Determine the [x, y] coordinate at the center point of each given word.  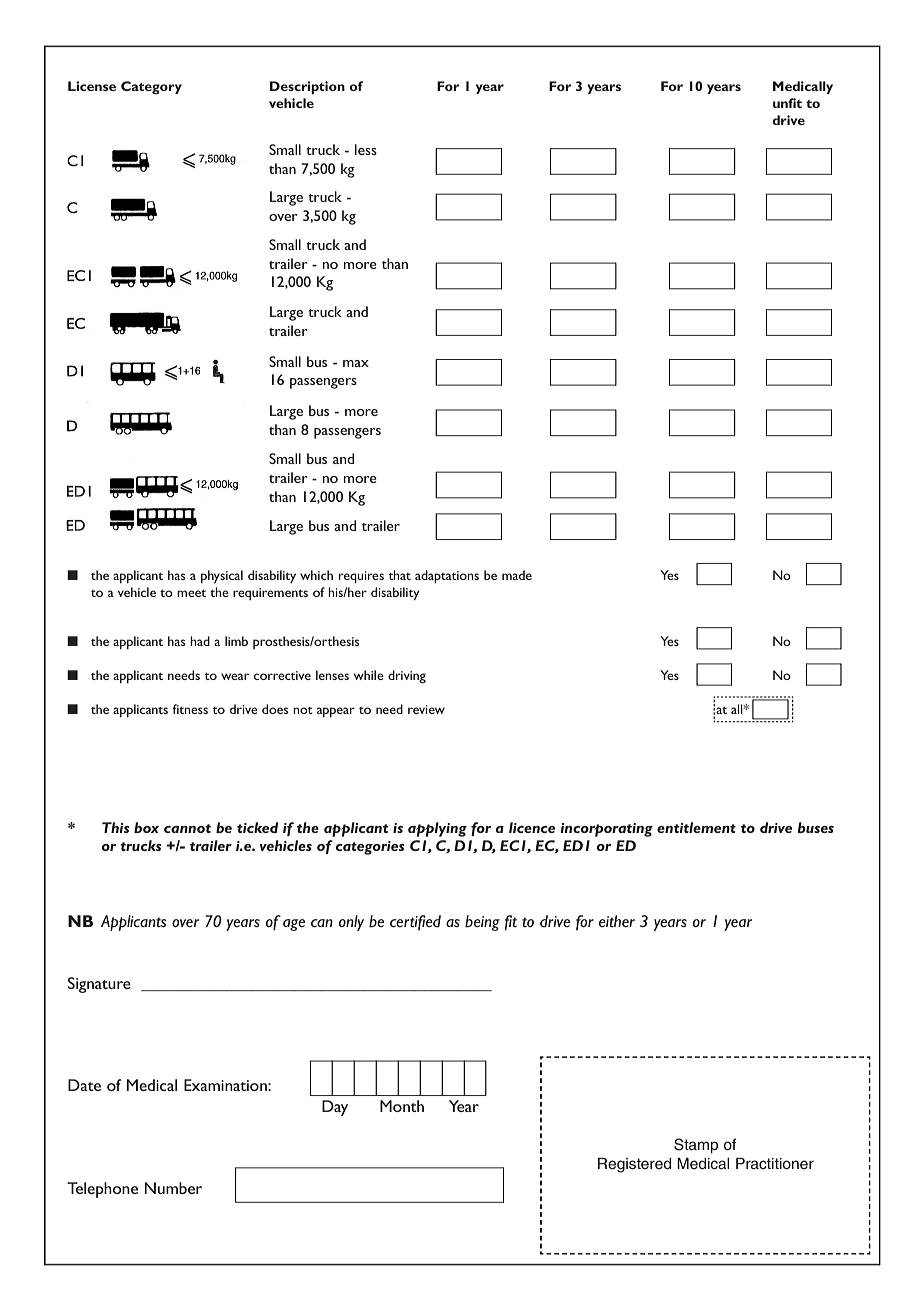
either [617, 921]
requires [361, 577]
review [426, 709]
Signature [99, 985]
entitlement [696, 827]
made [517, 575]
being [482, 923]
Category [151, 88]
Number [173, 1188]
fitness [190, 709]
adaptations [447, 576]
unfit [787, 103]
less [366, 149]
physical [222, 577]
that [400, 575]
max [356, 363]
